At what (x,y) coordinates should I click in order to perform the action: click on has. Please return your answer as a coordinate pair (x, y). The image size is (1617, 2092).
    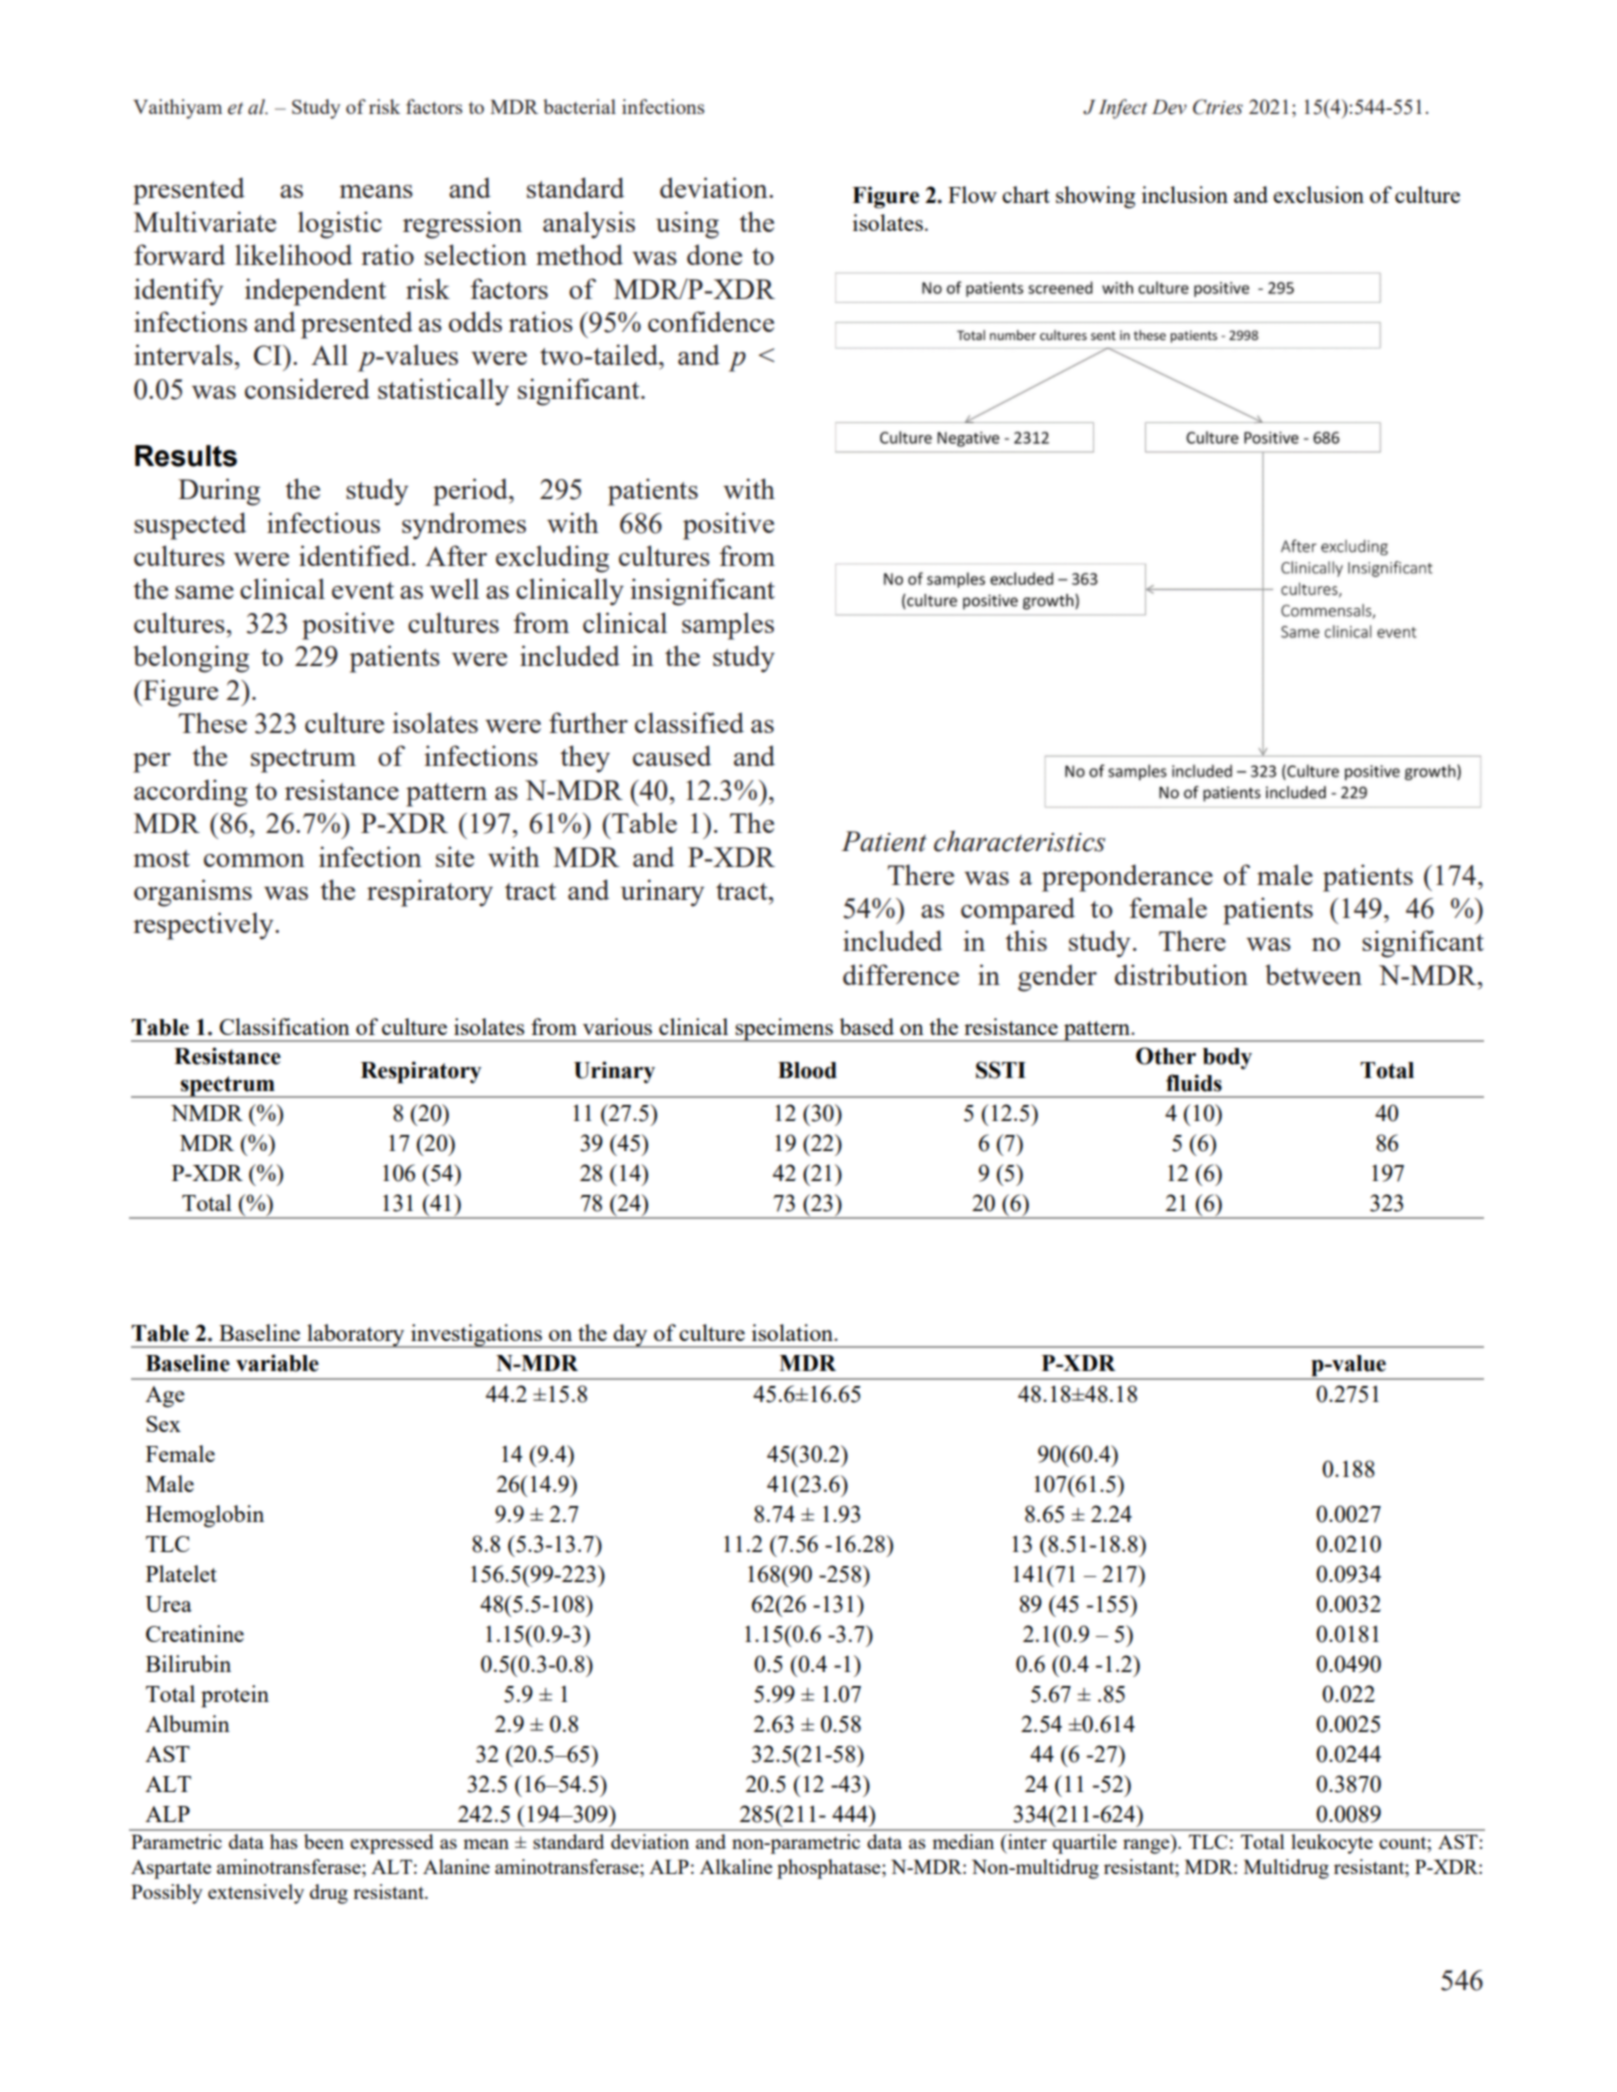
    Looking at the image, I should click on (284, 1841).
